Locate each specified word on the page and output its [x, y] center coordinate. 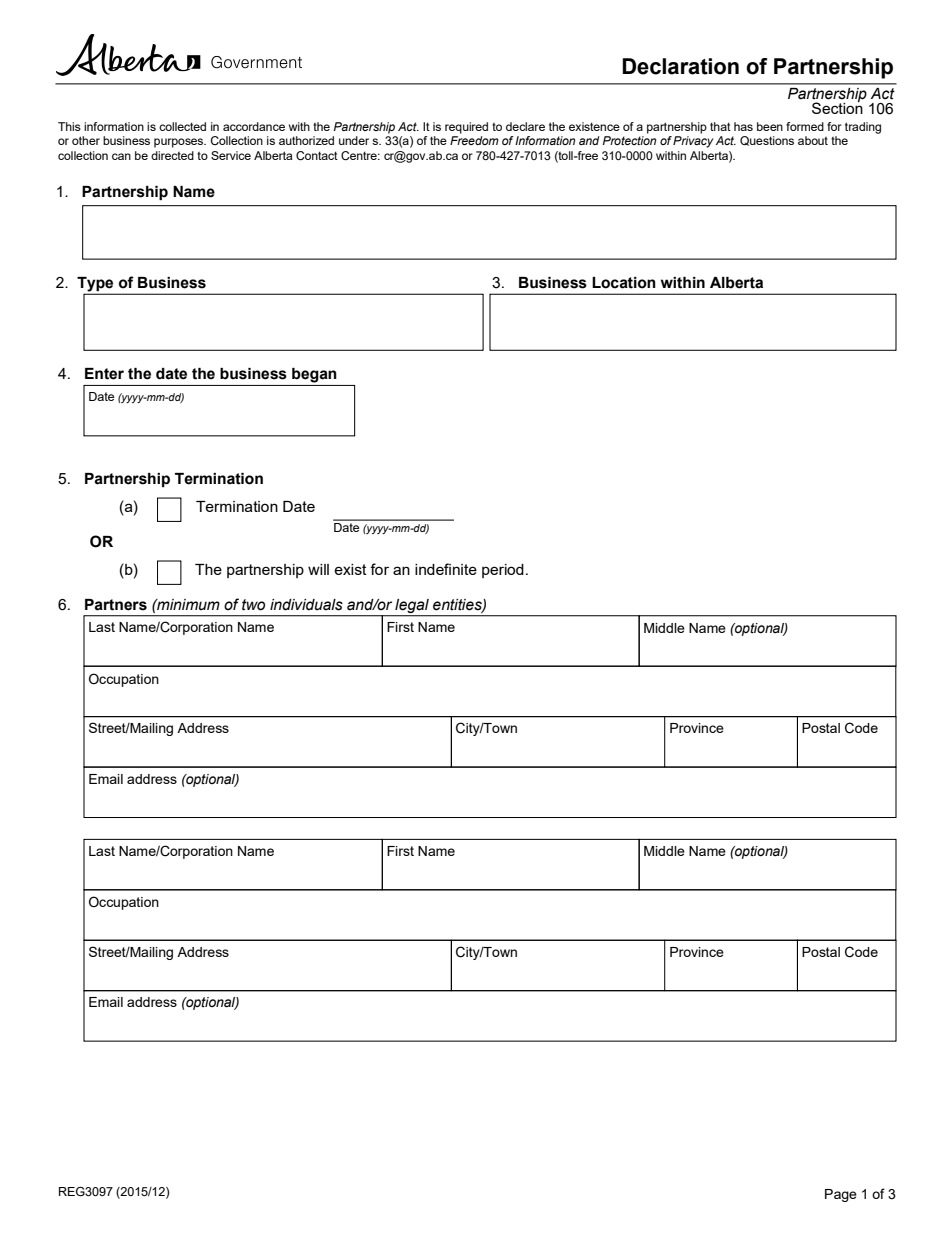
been [770, 126]
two [253, 605]
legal [412, 607]
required [466, 128]
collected [182, 126]
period [503, 571]
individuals [306, 605]
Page [841, 1195]
